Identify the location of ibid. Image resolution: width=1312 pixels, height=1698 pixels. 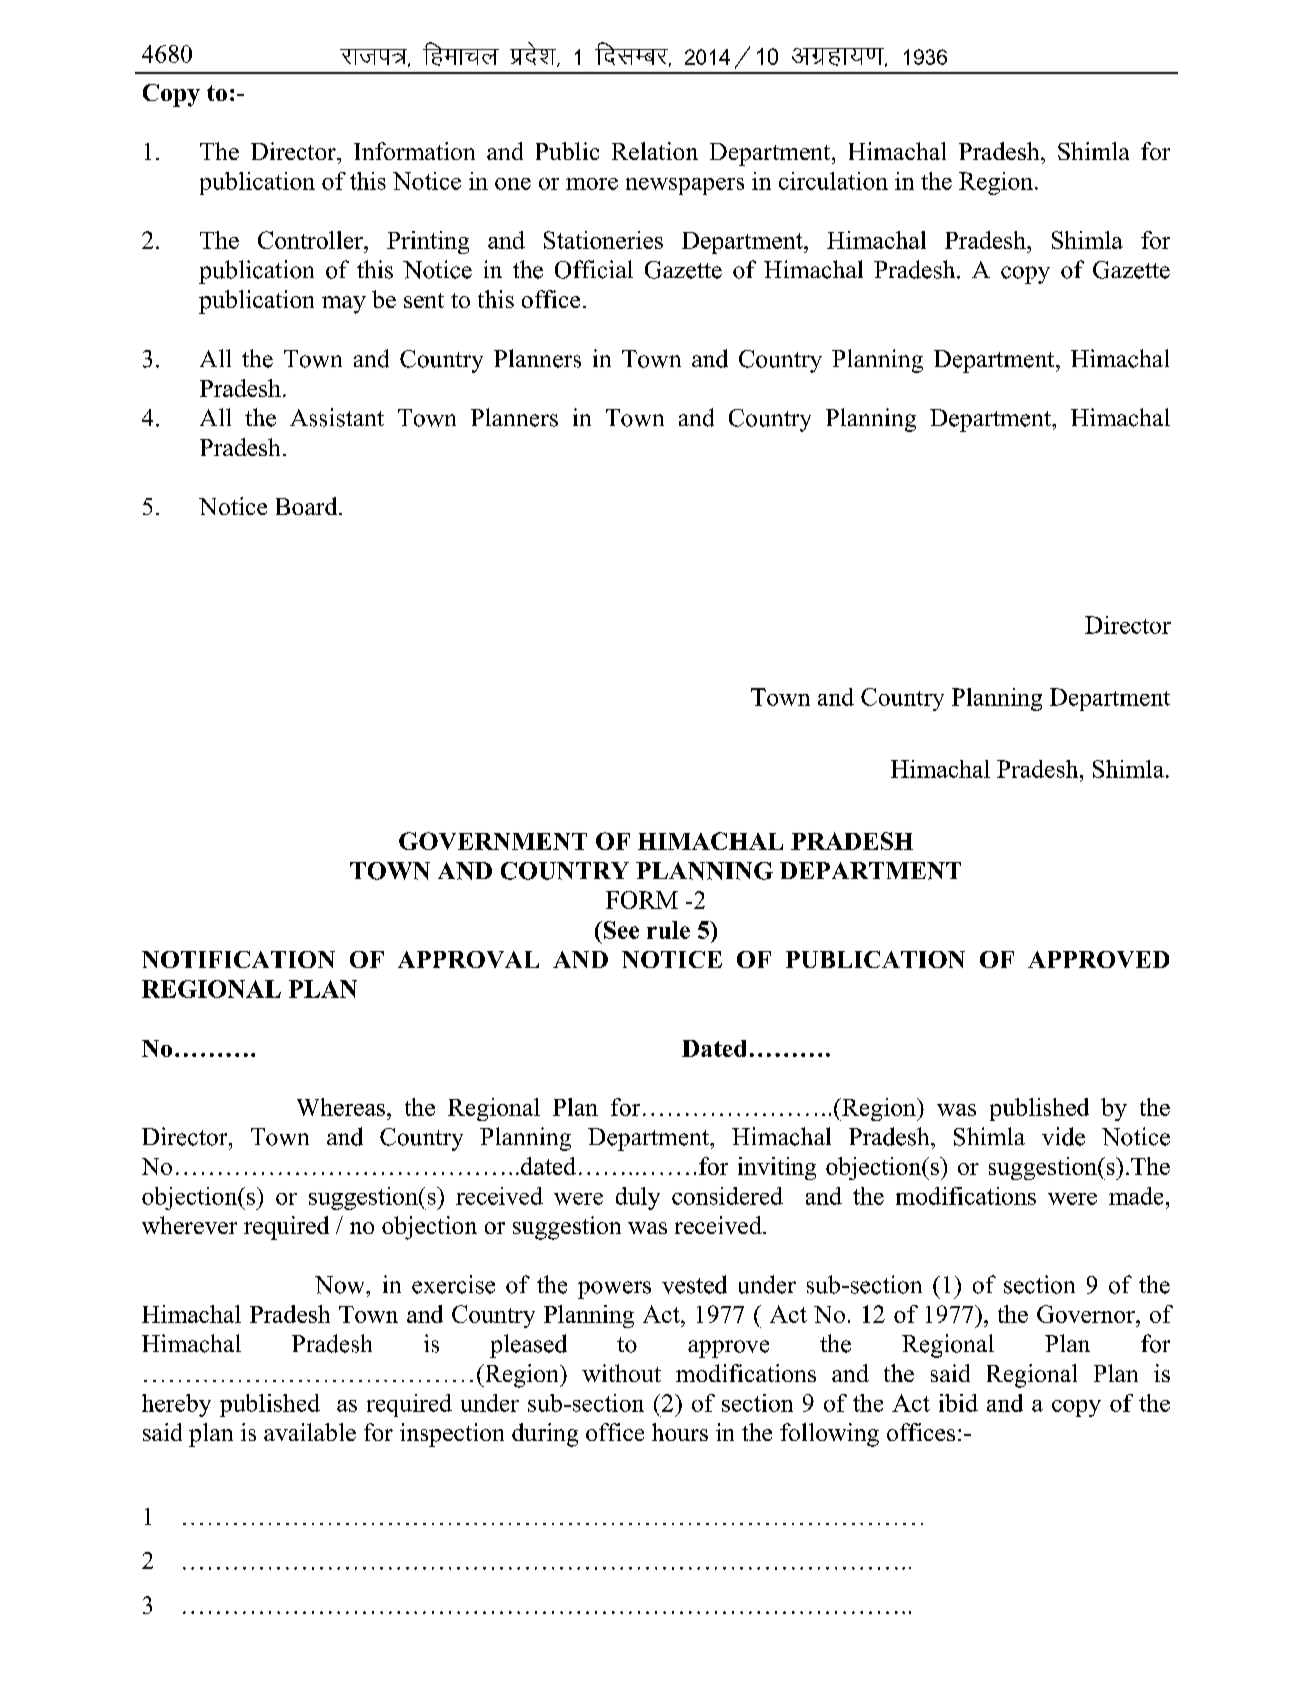
(958, 1403).
